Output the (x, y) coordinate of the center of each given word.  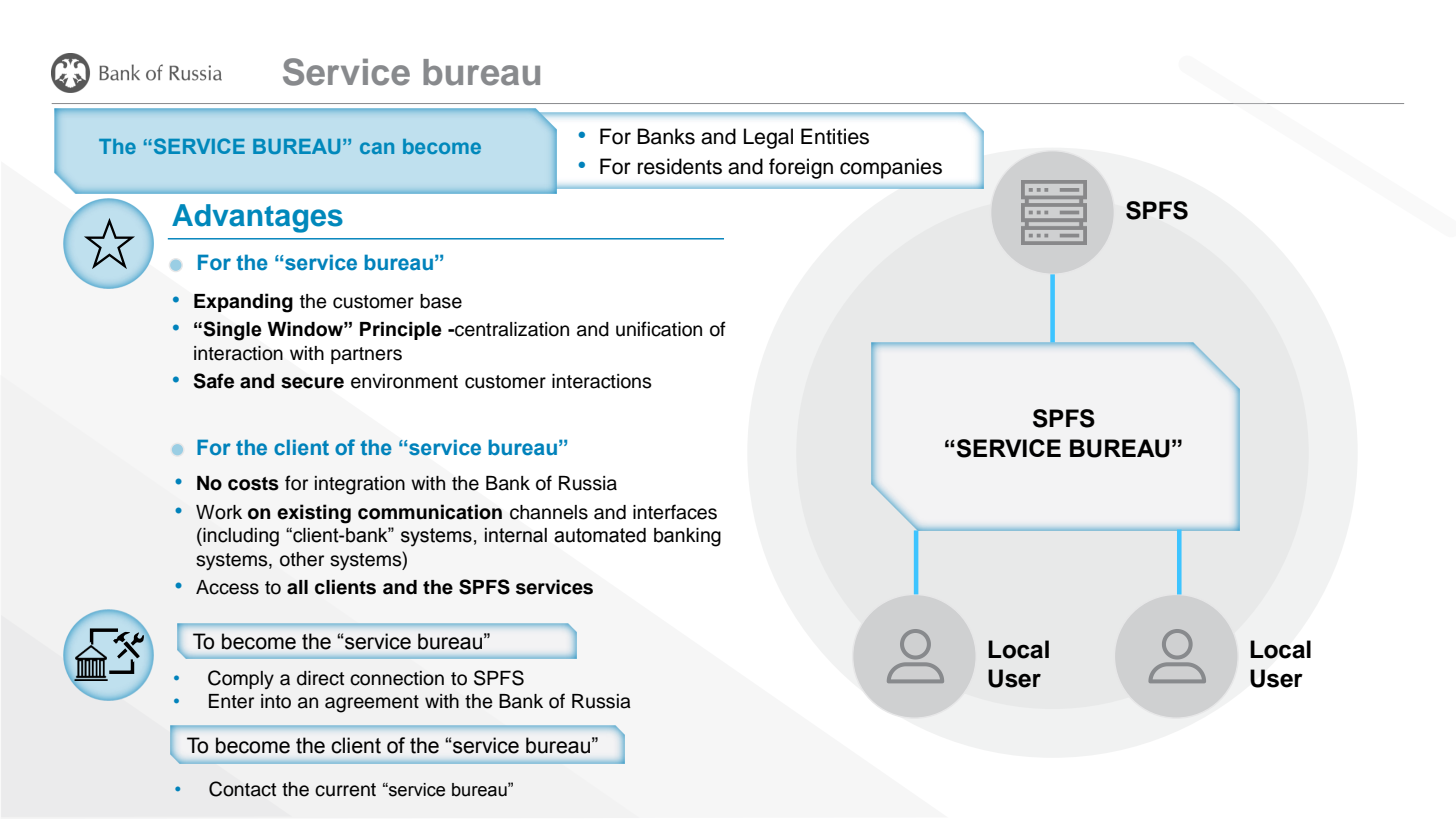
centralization (511, 329)
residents (680, 166)
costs (253, 484)
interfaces (675, 512)
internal (516, 535)
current (345, 790)
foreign (801, 168)
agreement (372, 704)
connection (397, 678)
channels (549, 512)
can (377, 148)
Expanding (243, 303)
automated (600, 535)
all (297, 587)
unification (659, 329)
